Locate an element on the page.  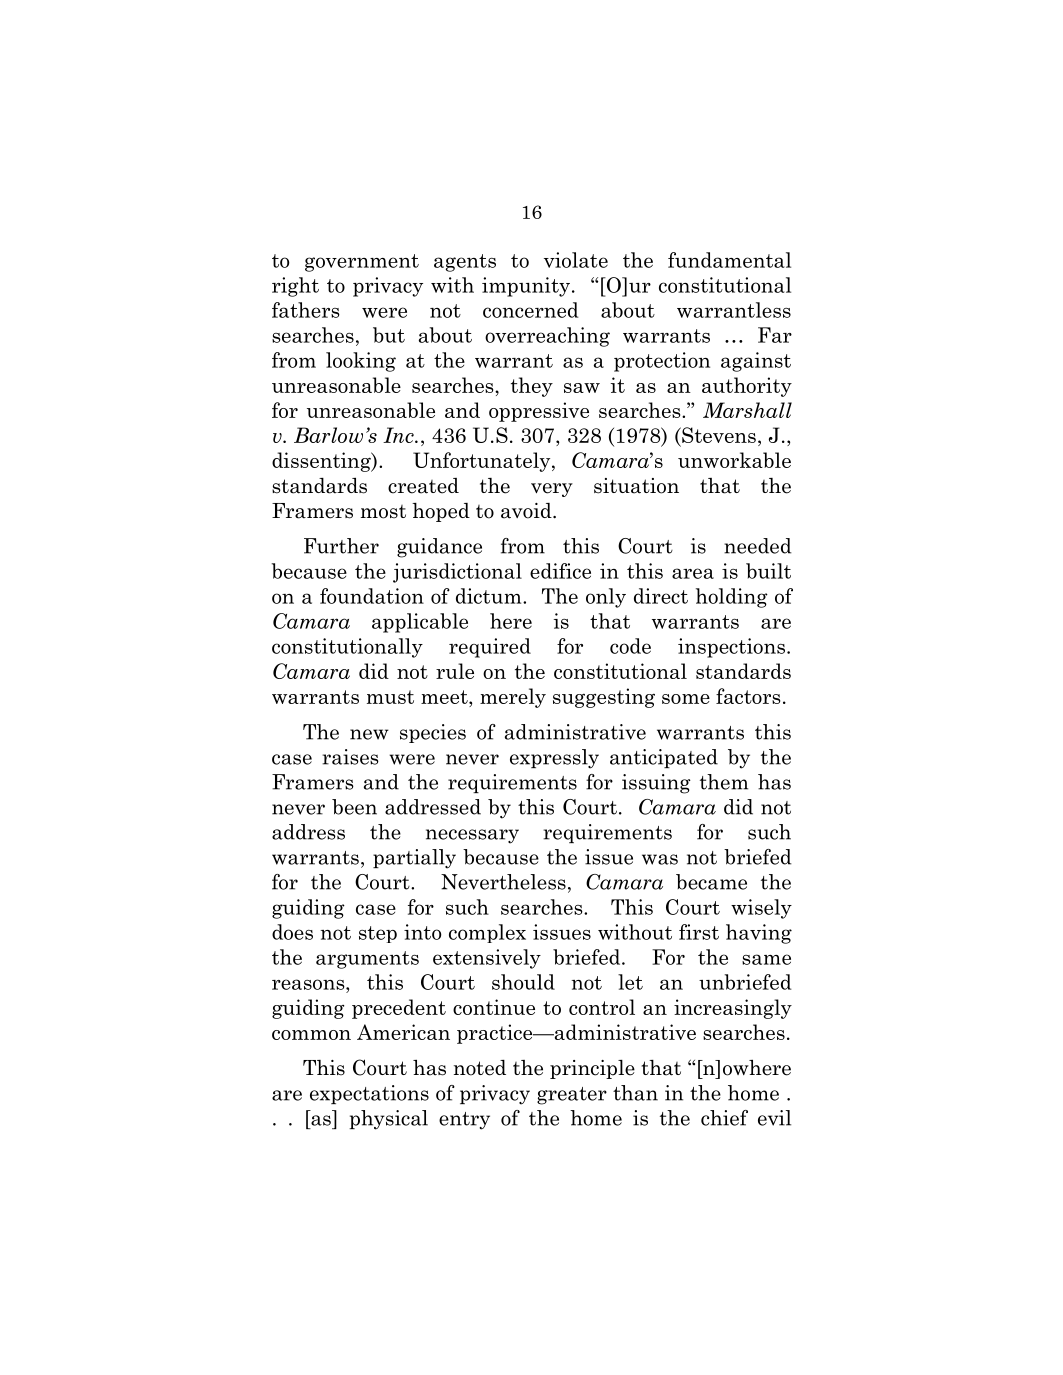
government is located at coordinates (362, 263).
